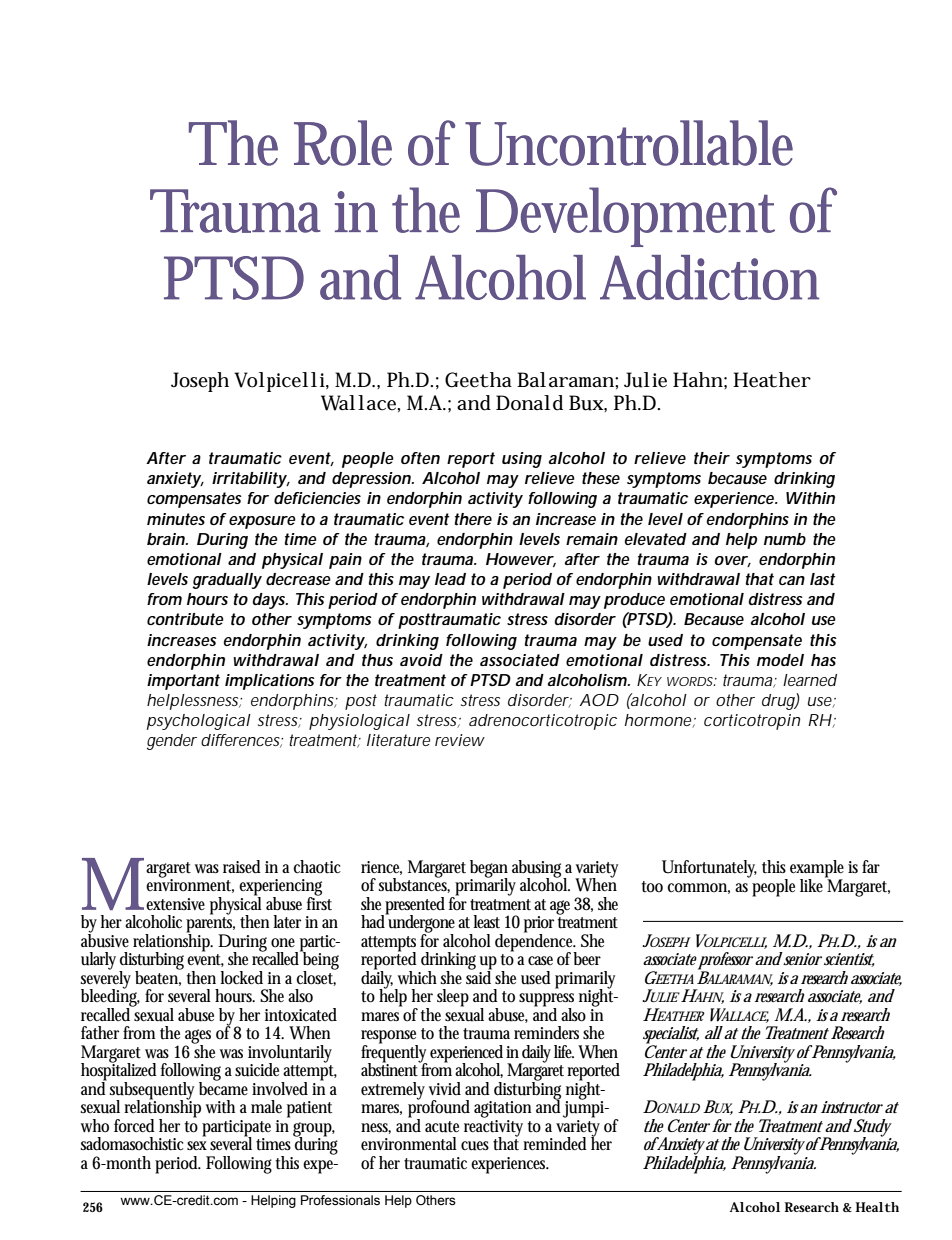 This screenshot has height=1240, width=952. What do you see at coordinates (475, 1146) in the screenshot?
I see `cues` at bounding box center [475, 1146].
